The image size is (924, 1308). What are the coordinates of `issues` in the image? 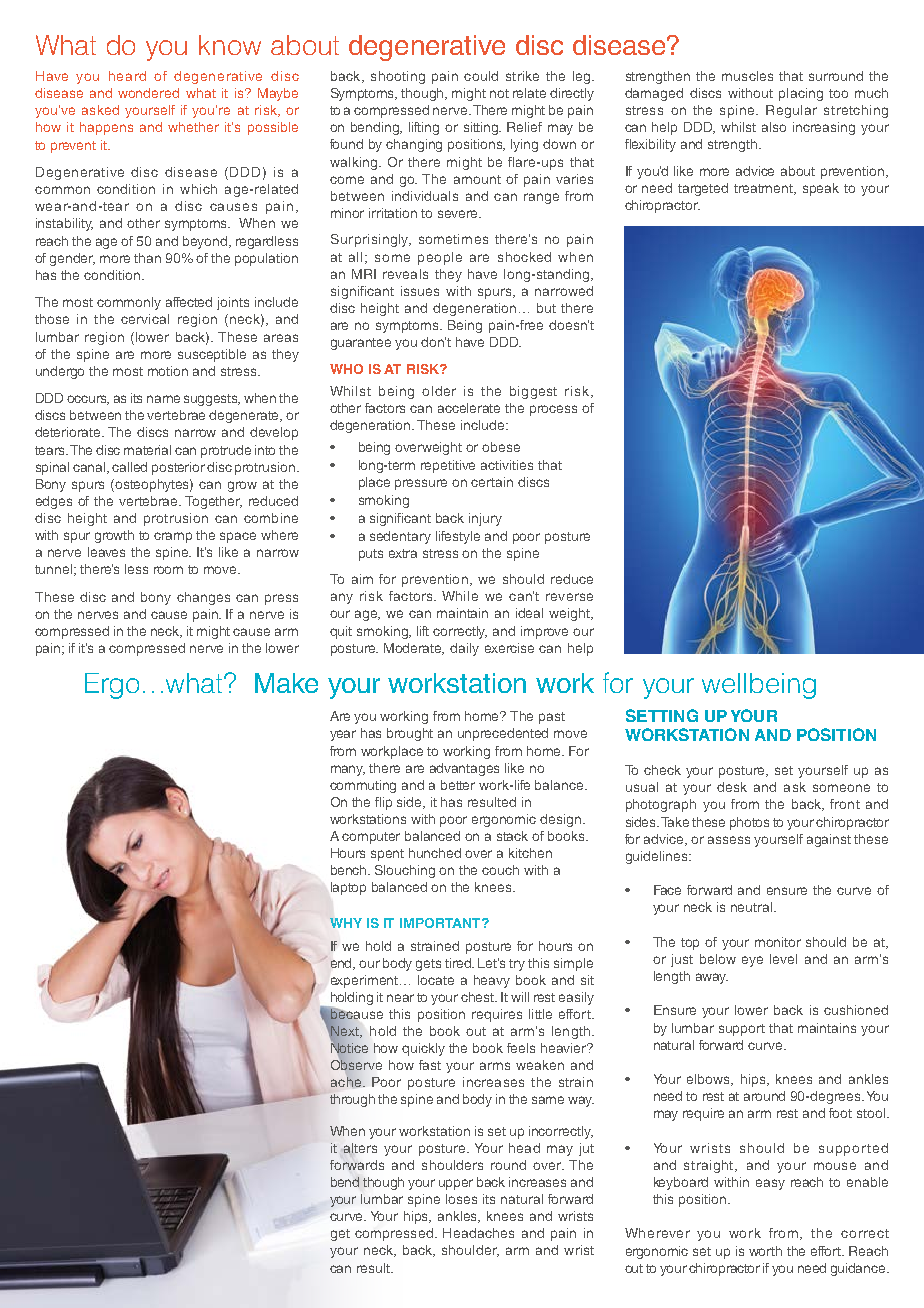 It's located at (420, 291).
